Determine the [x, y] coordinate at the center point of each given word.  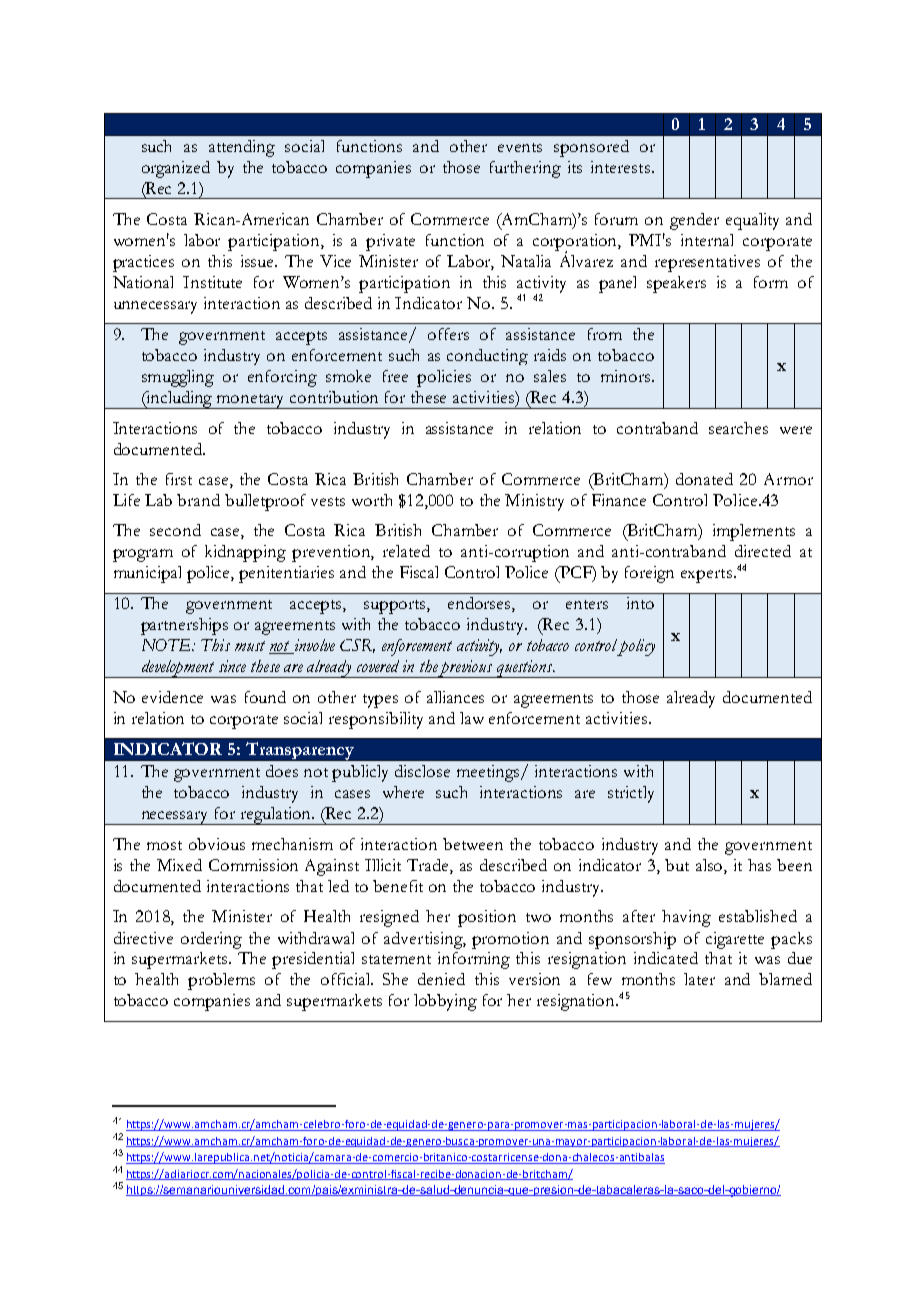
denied [441, 979]
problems [221, 981]
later [699, 979]
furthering [525, 169]
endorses [480, 604]
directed [763, 551]
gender [694, 221]
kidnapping [245, 553]
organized [176, 169]
